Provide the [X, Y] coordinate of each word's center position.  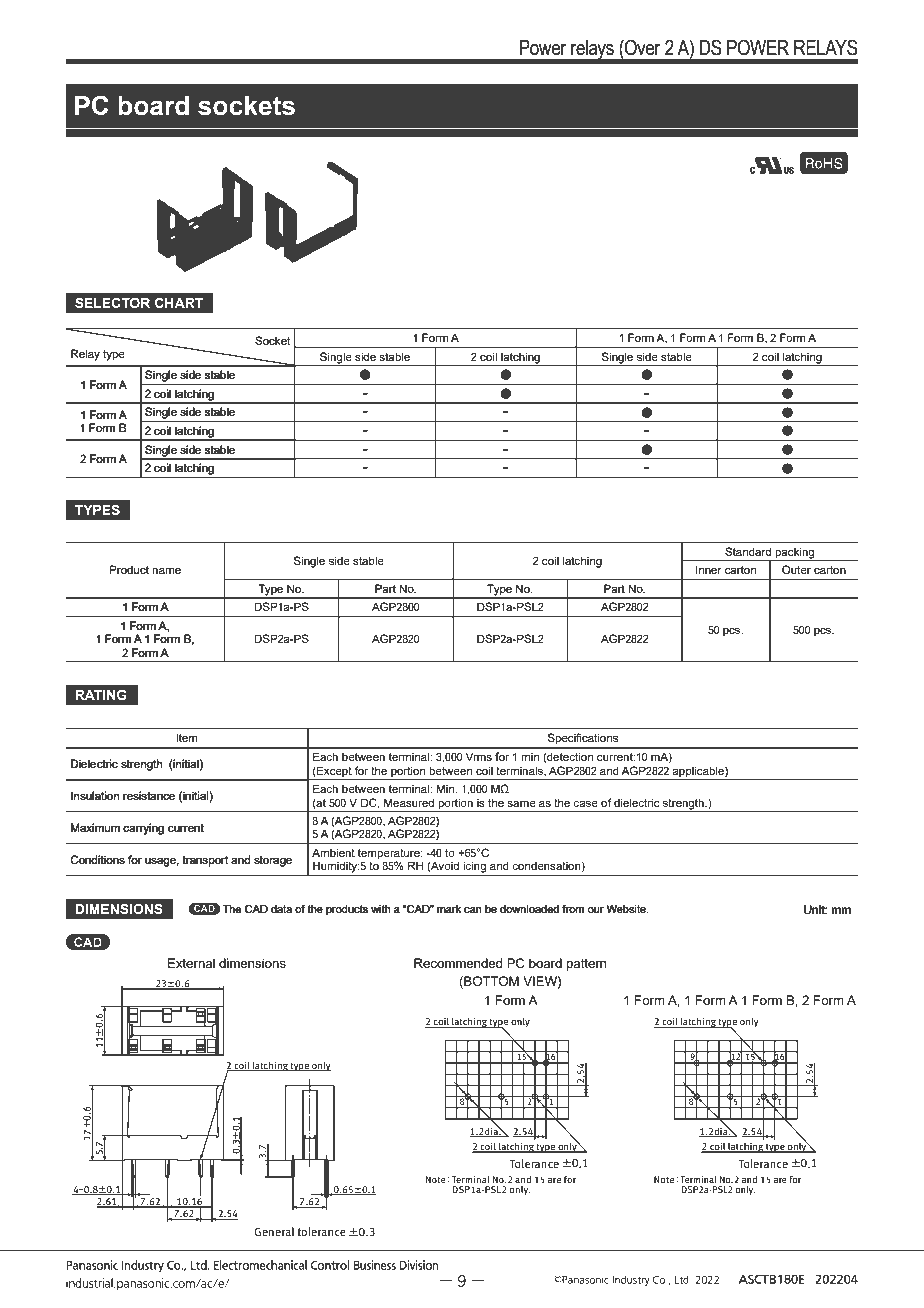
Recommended [458, 963]
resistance [149, 795]
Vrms [479, 756]
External [191, 963]
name [166, 571]
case [585, 804]
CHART [179, 302]
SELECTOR [112, 302]
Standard [748, 551]
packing [795, 554]
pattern [586, 965]
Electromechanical [260, 1265]
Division [419, 1265]
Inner [709, 569]
